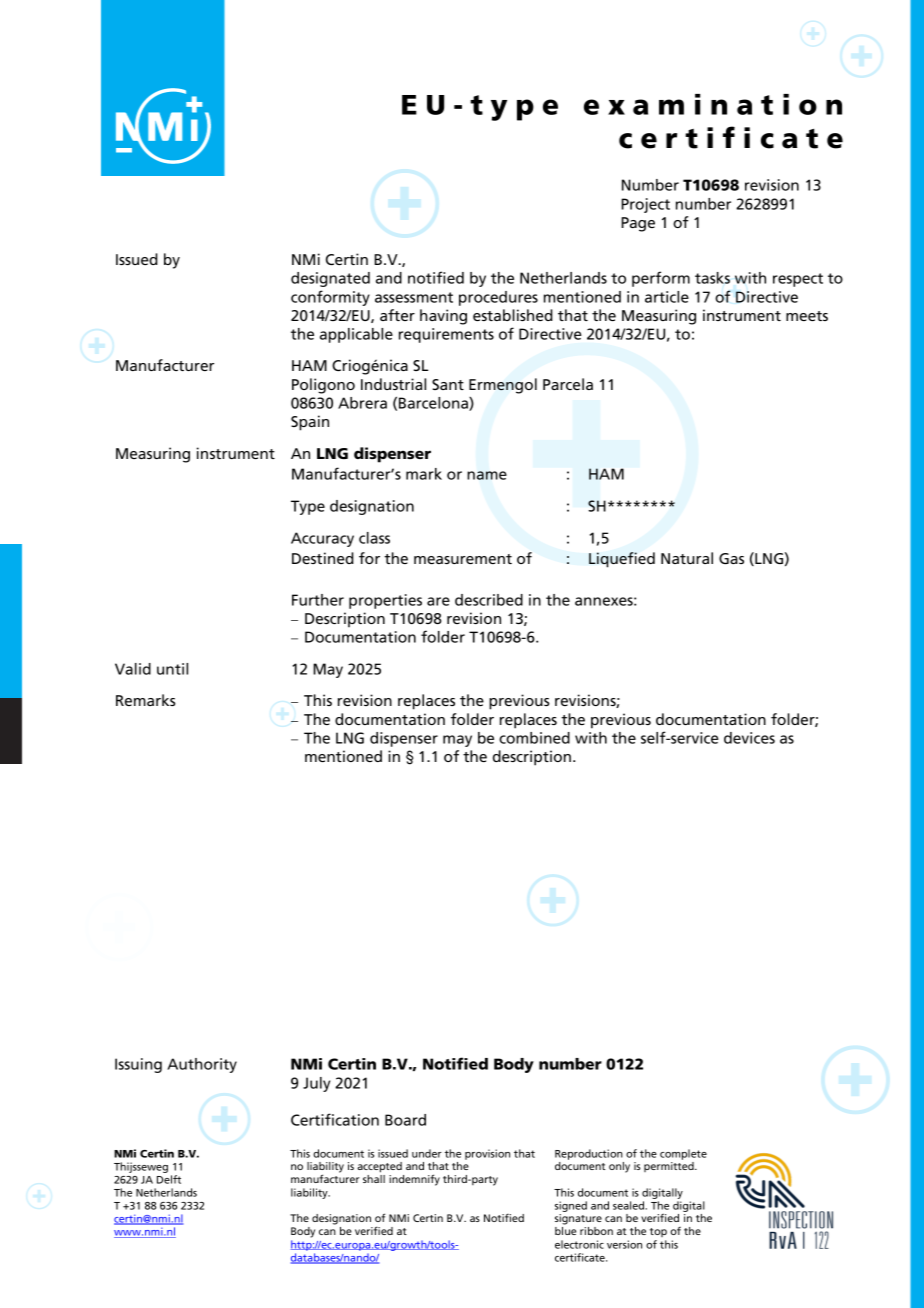 The image size is (924, 1308). I want to click on devices, so click(749, 738).
